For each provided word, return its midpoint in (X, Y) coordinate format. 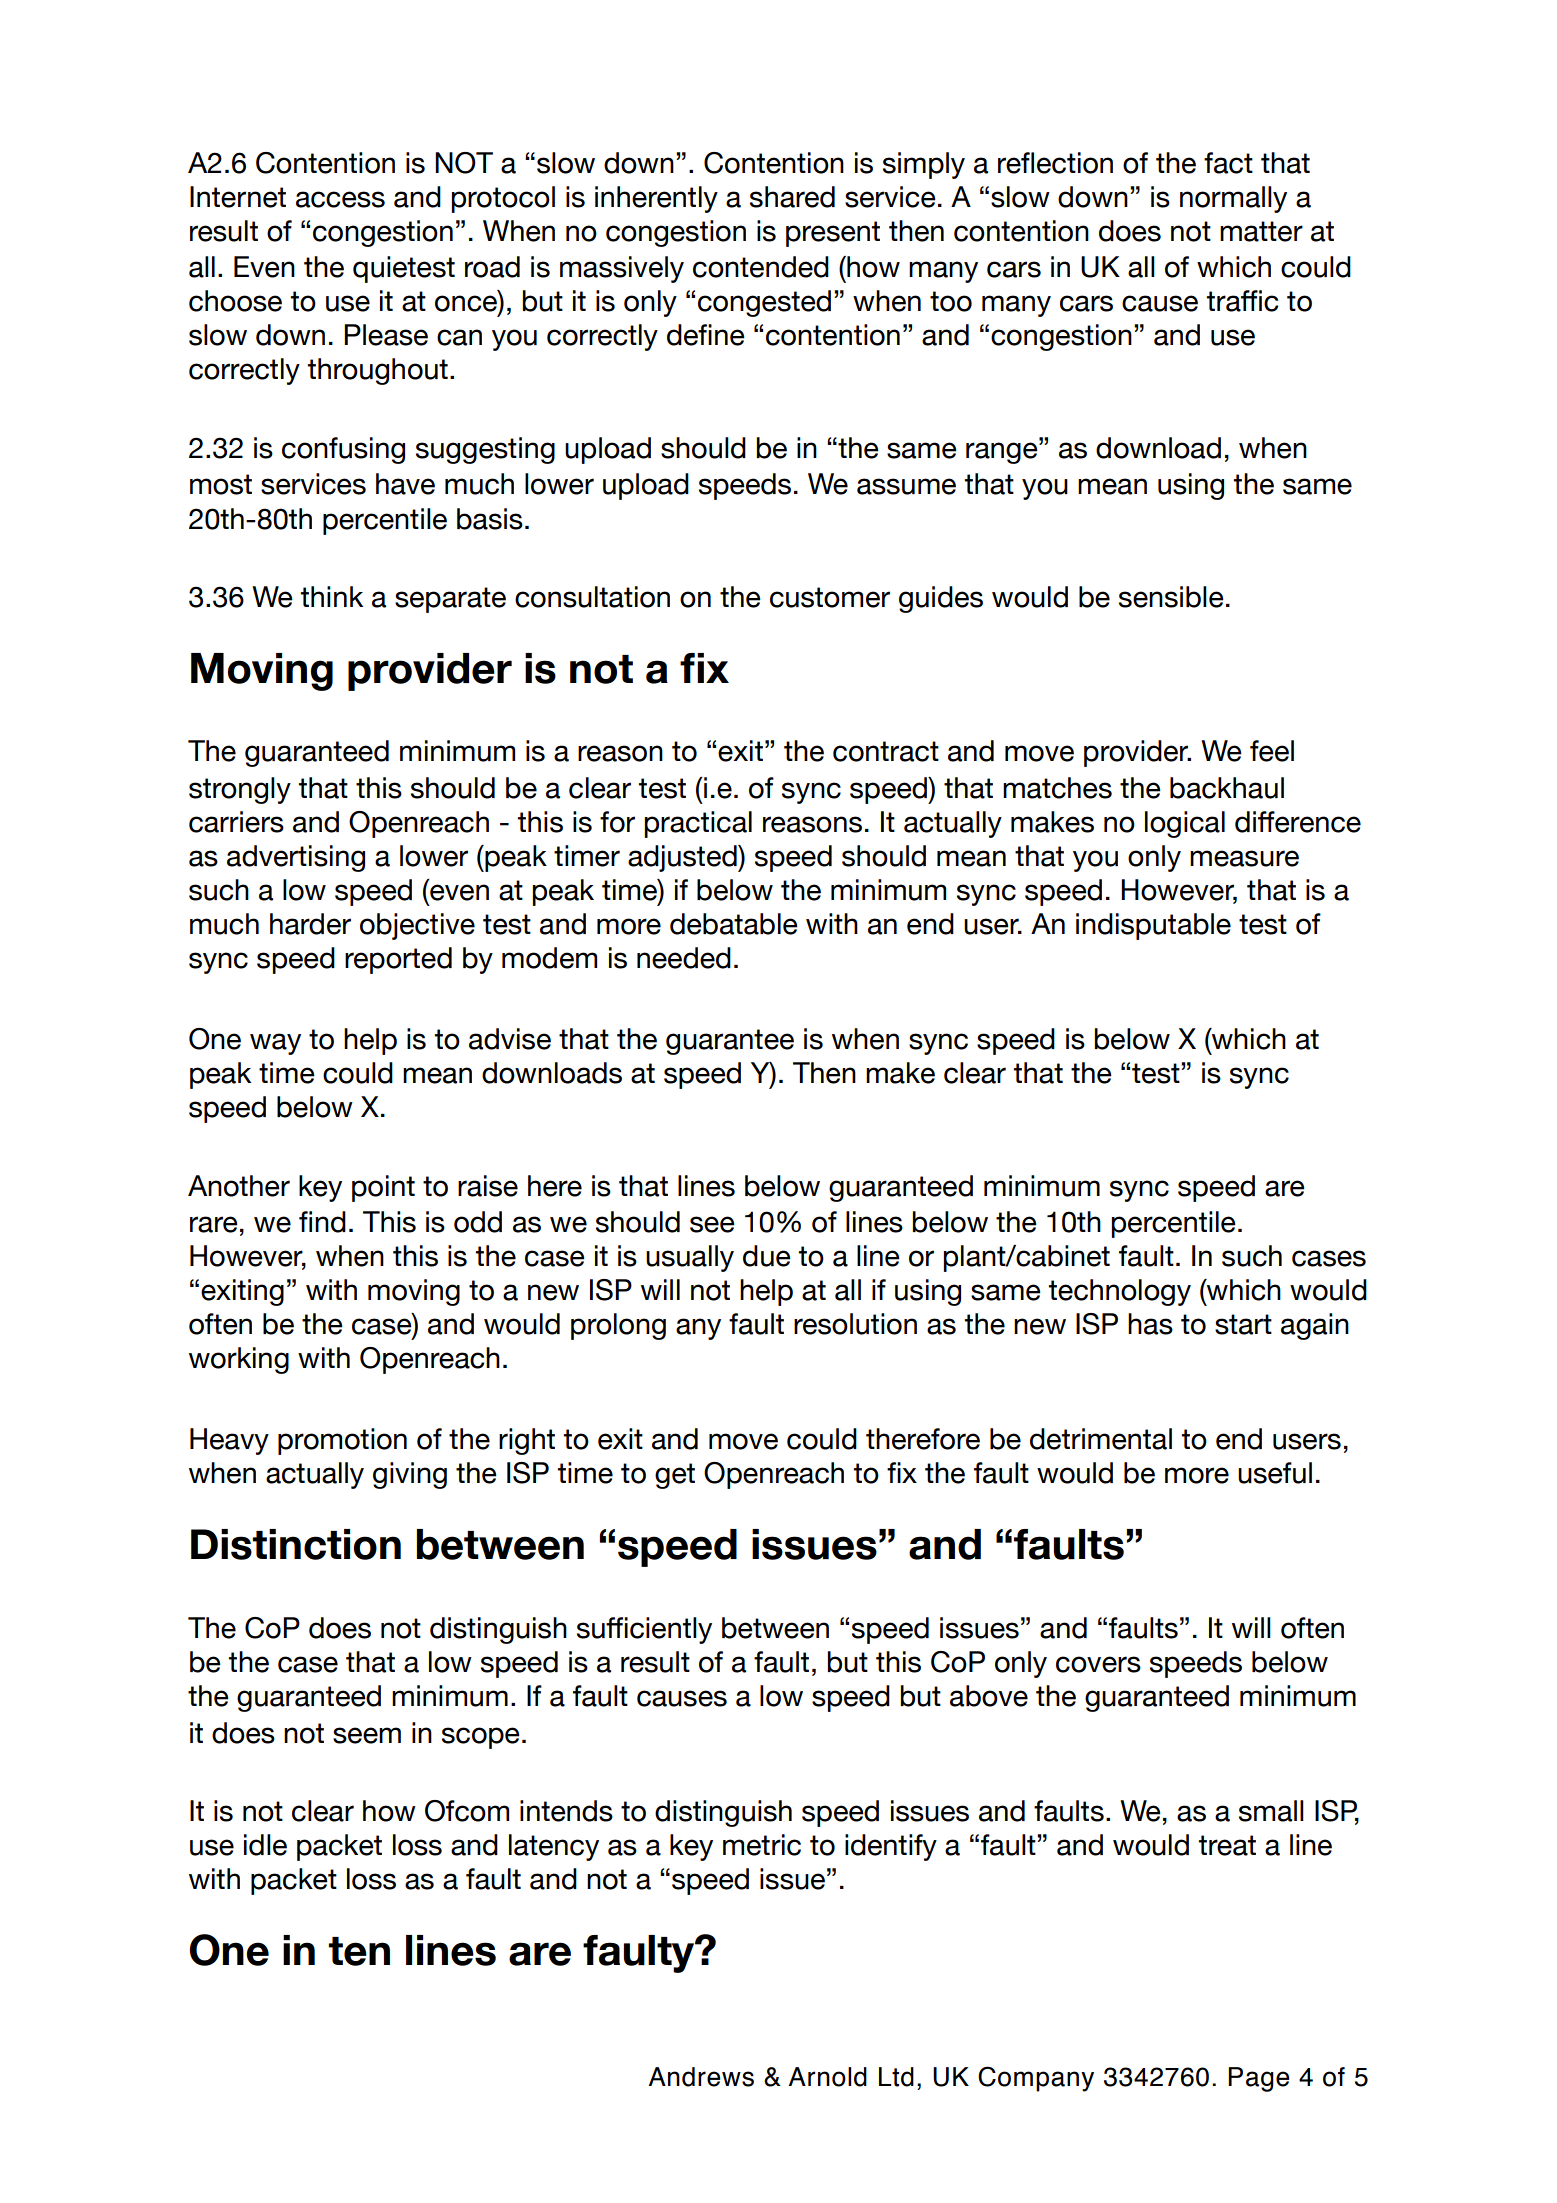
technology (1120, 1292)
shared (792, 197)
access (340, 199)
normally (1233, 199)
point (383, 1188)
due (767, 1256)
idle (265, 1845)
